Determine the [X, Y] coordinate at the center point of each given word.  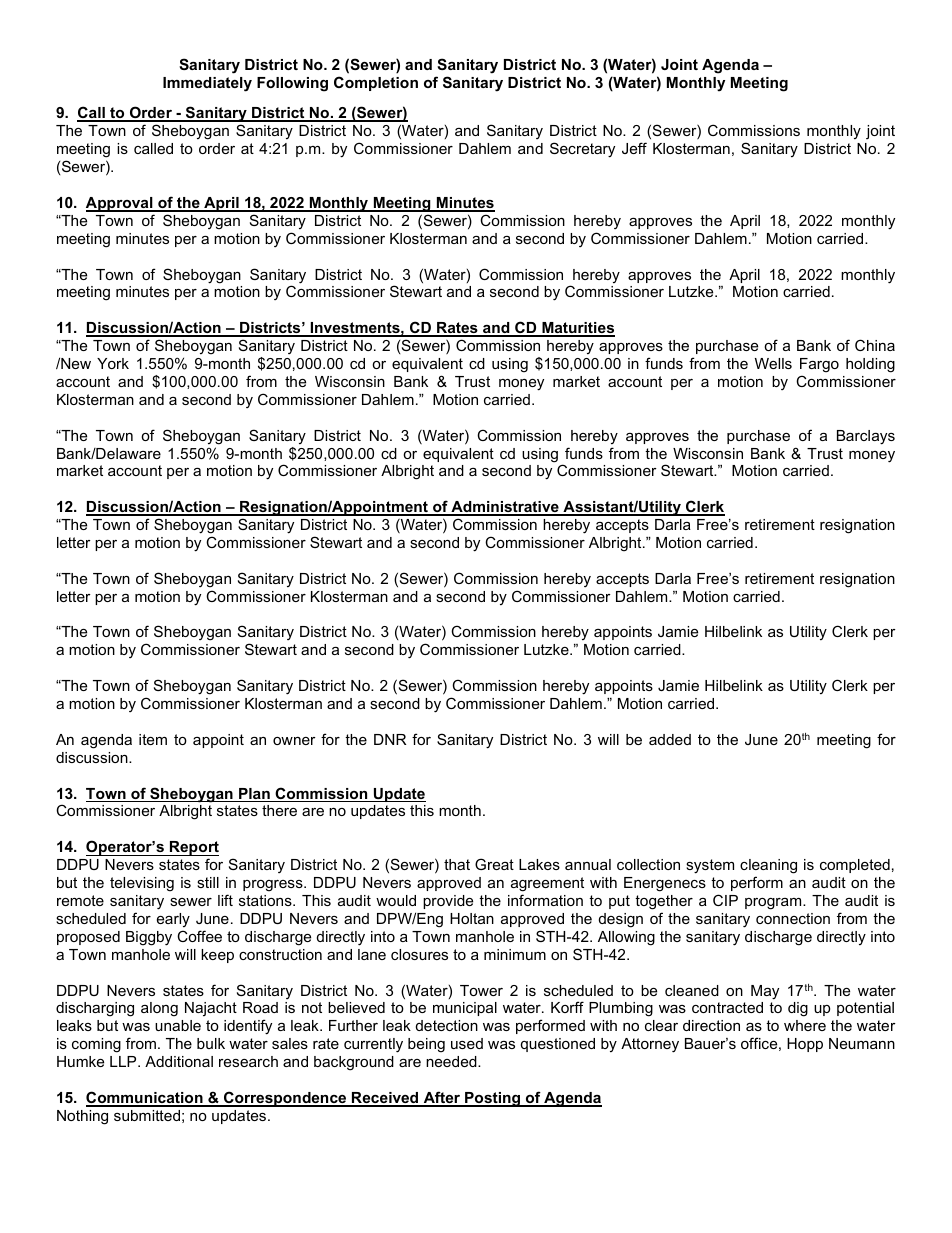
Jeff [634, 148]
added [670, 739]
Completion [376, 83]
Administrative [505, 508]
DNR [390, 739]
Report [193, 848]
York [113, 363]
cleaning [768, 866]
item [153, 739]
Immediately [207, 84]
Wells [773, 363]
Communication [145, 1098]
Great [494, 864]
